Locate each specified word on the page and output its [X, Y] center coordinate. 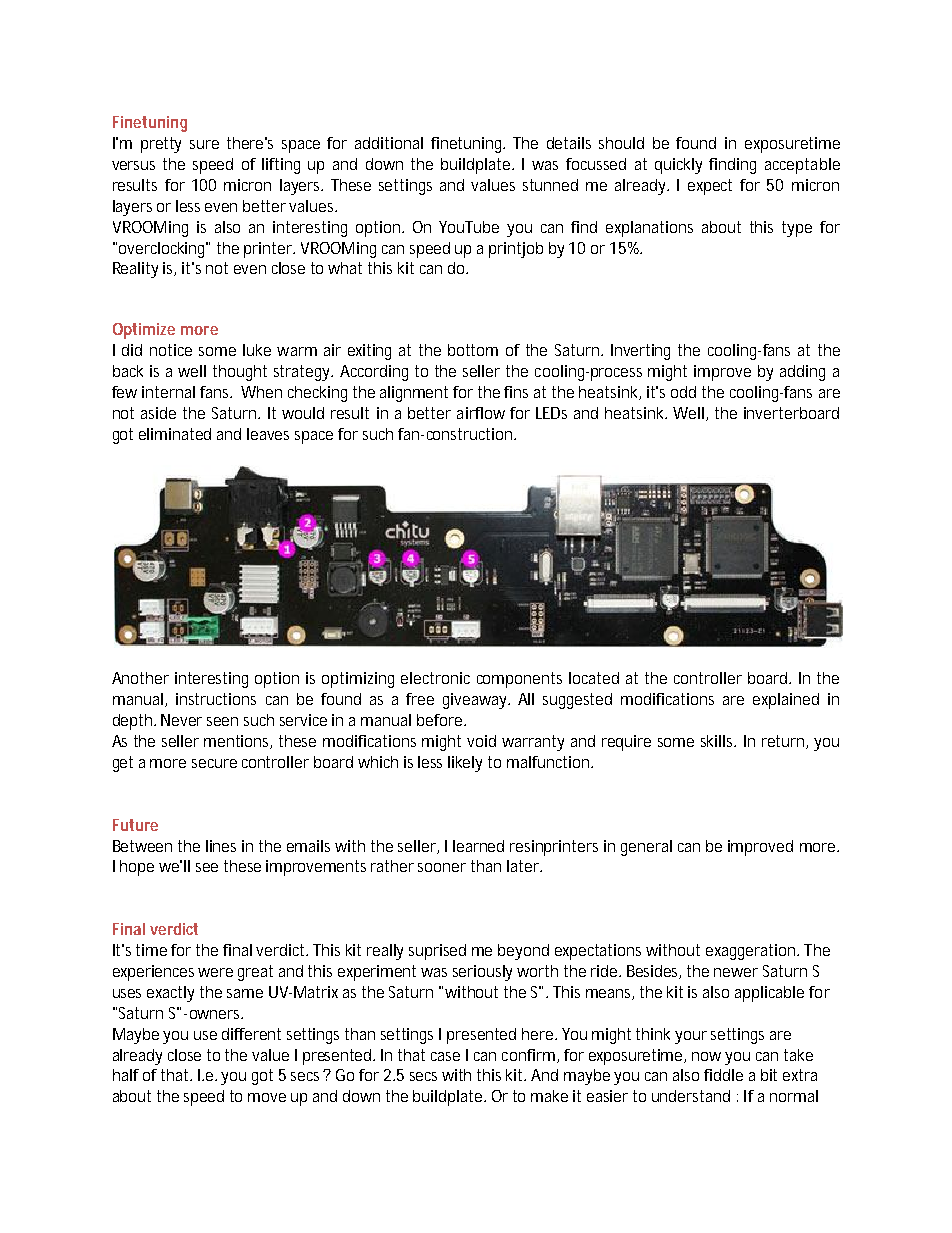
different [251, 1034]
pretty [161, 145]
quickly [678, 166]
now [706, 1056]
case [445, 1056]
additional [389, 143]
